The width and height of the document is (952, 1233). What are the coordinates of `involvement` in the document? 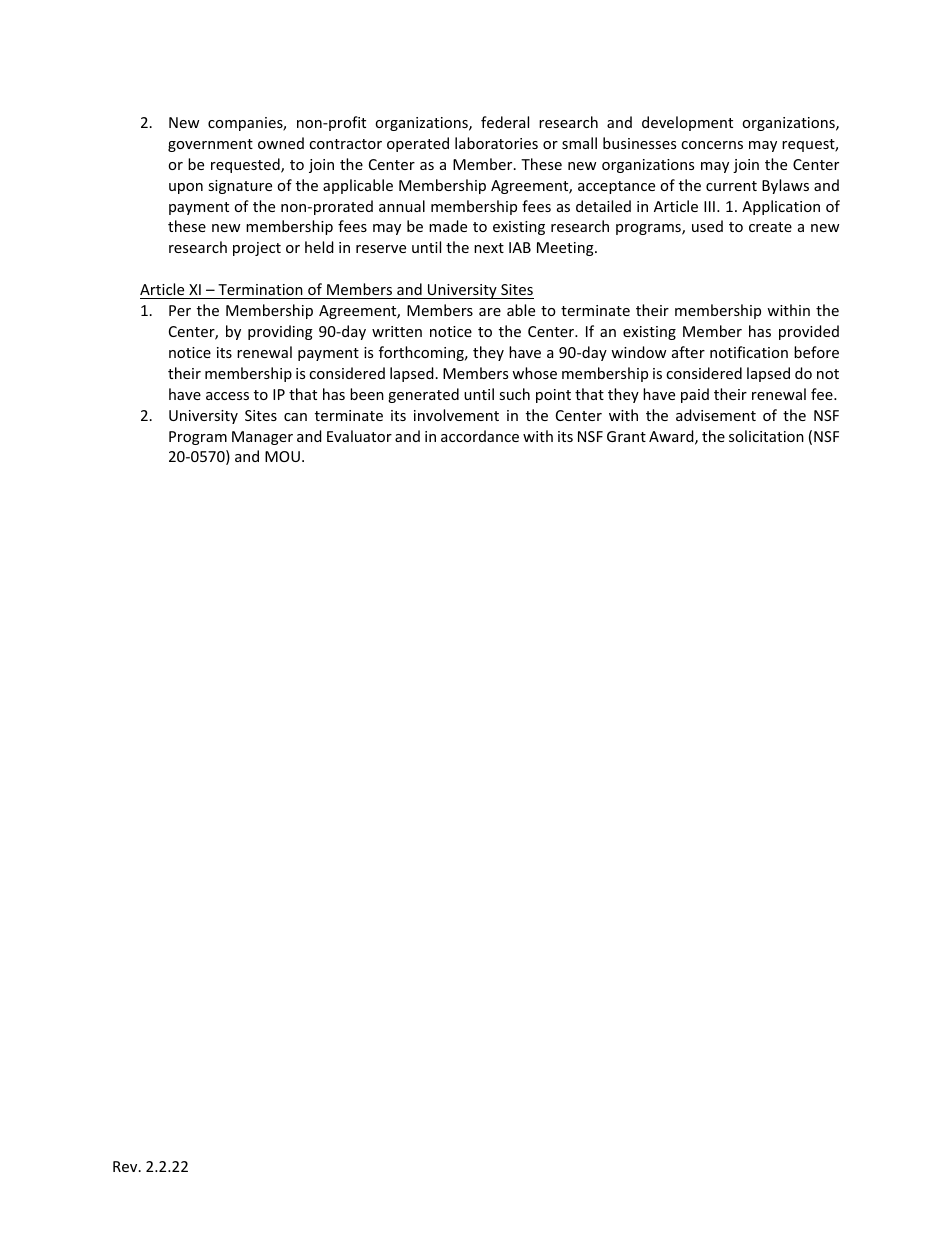 It's located at (456, 415).
